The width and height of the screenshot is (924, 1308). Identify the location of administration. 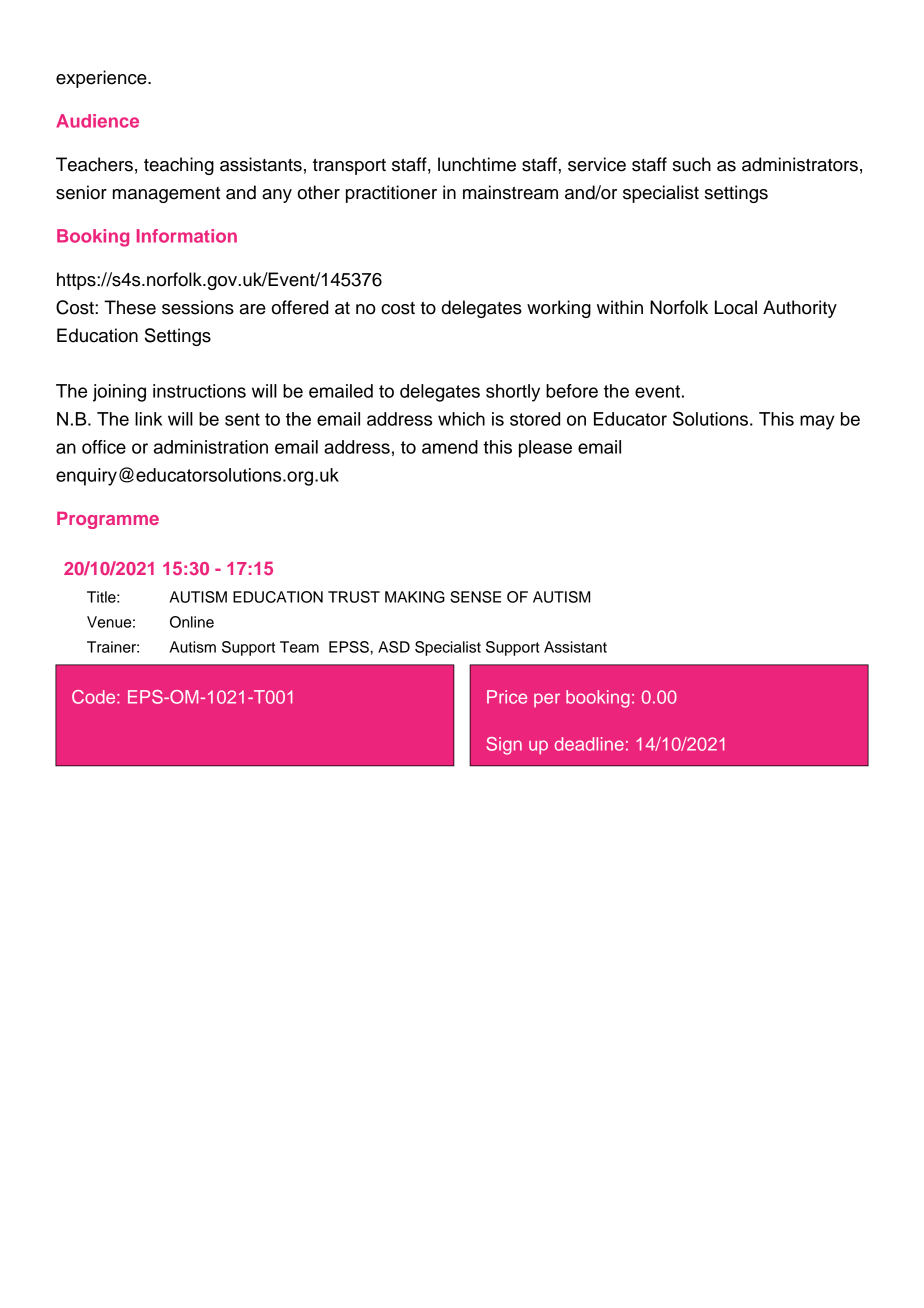
(211, 447).
